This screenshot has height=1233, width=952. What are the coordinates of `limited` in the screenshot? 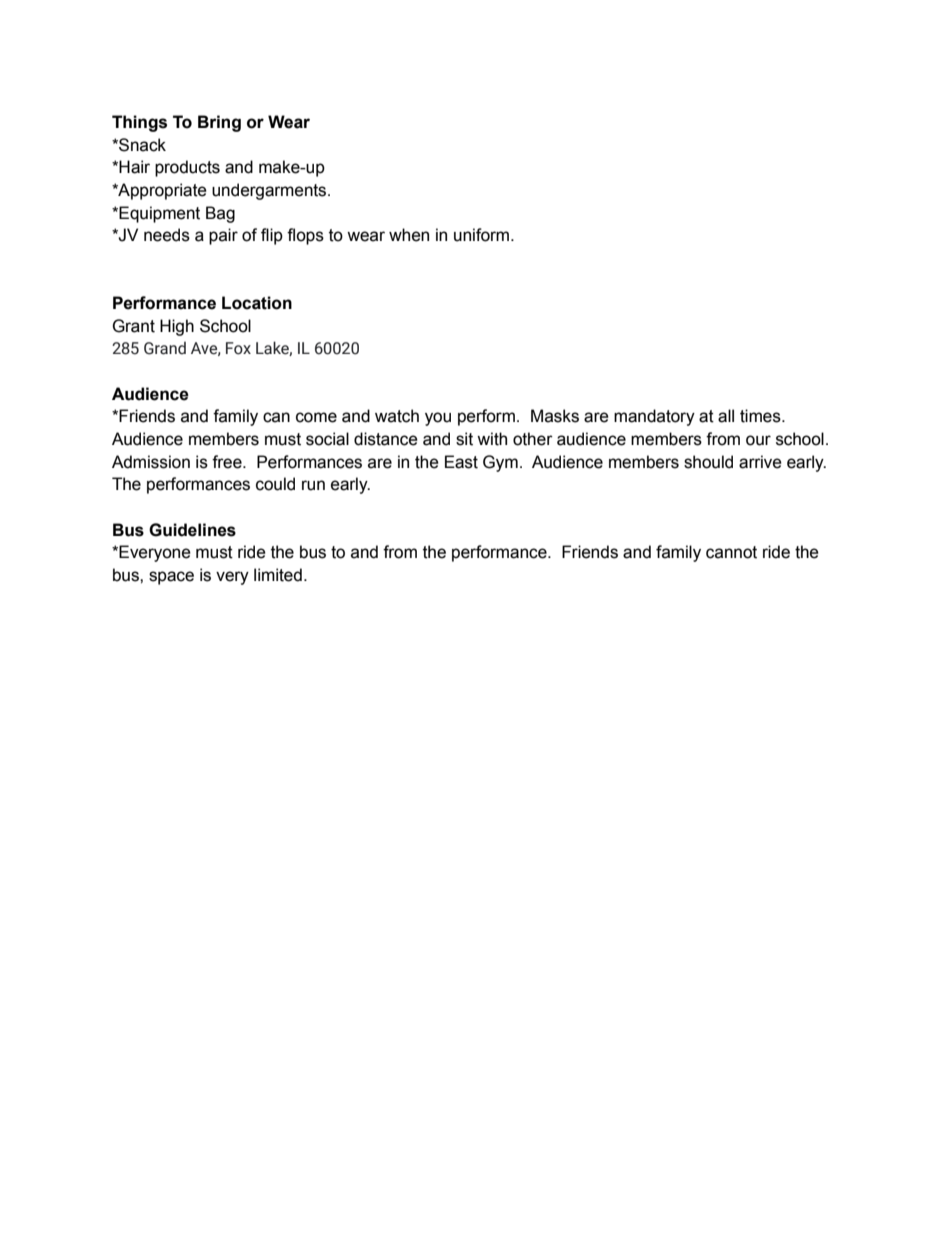 It's located at (278, 575).
